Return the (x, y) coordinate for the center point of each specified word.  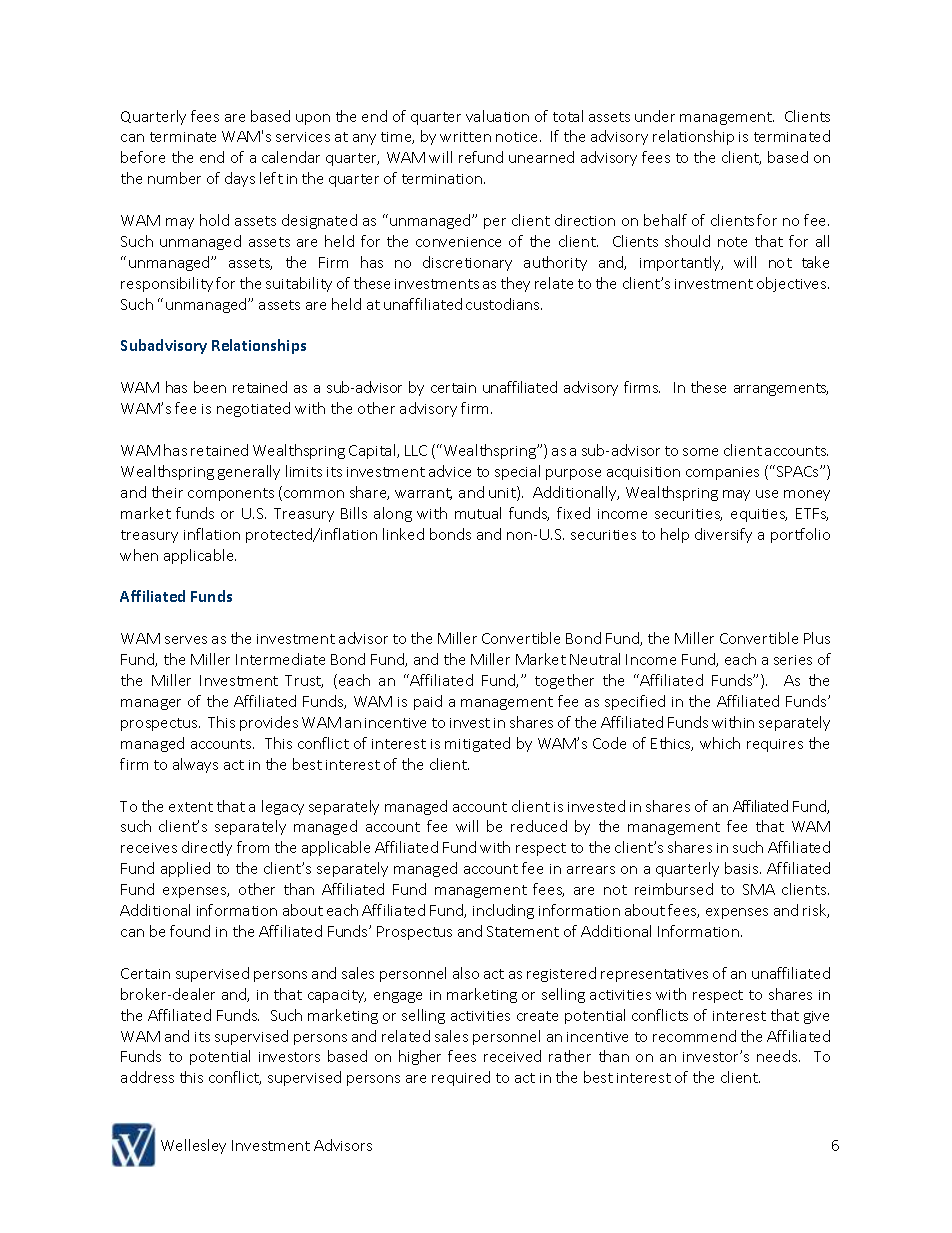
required (461, 1078)
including (503, 911)
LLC (416, 450)
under (655, 116)
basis (743, 868)
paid (428, 702)
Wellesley (193, 1146)
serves (186, 640)
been (210, 387)
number (174, 178)
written (465, 137)
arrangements (781, 389)
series (793, 660)
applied (185, 869)
